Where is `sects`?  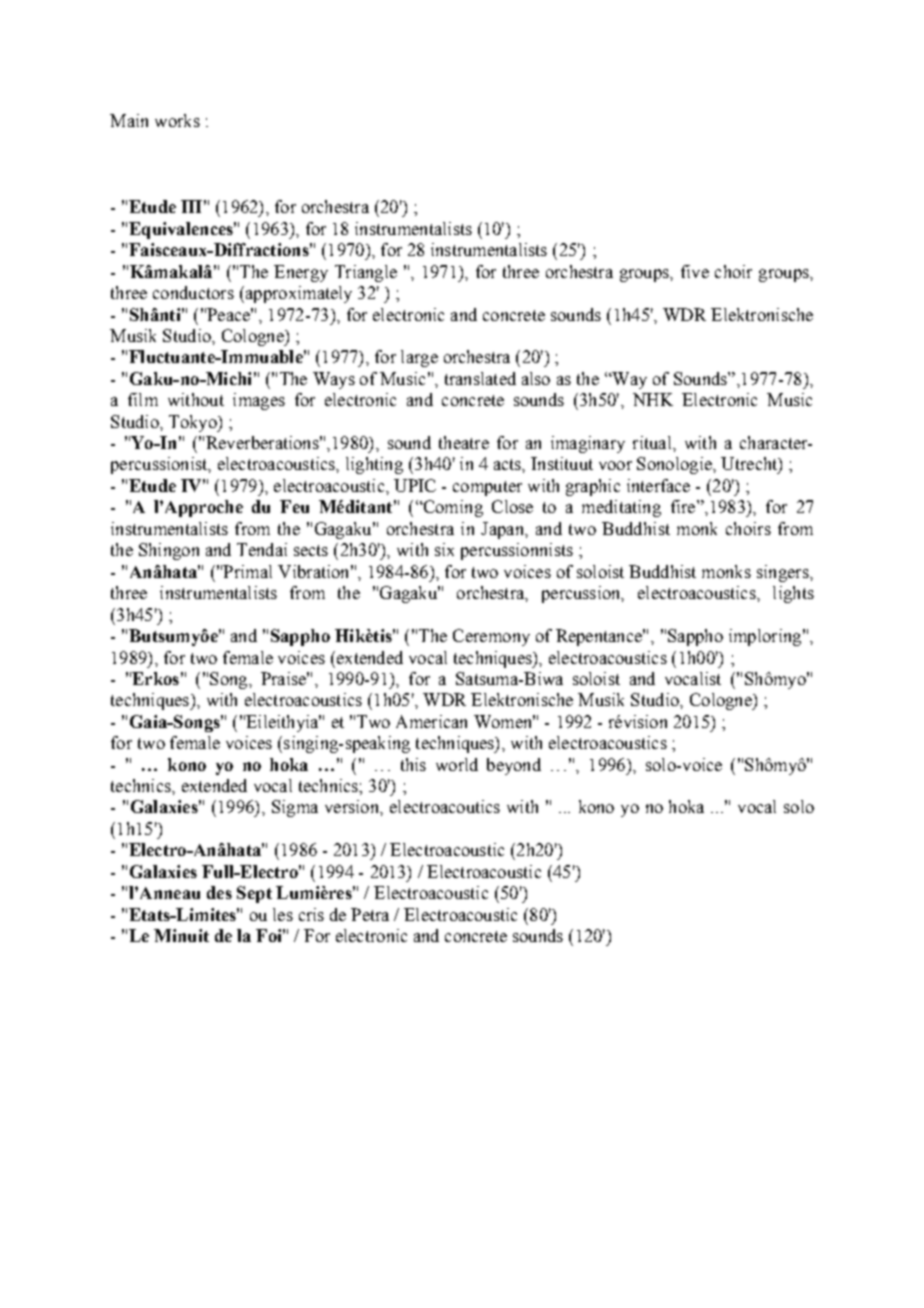 sects is located at coordinates (311, 550).
